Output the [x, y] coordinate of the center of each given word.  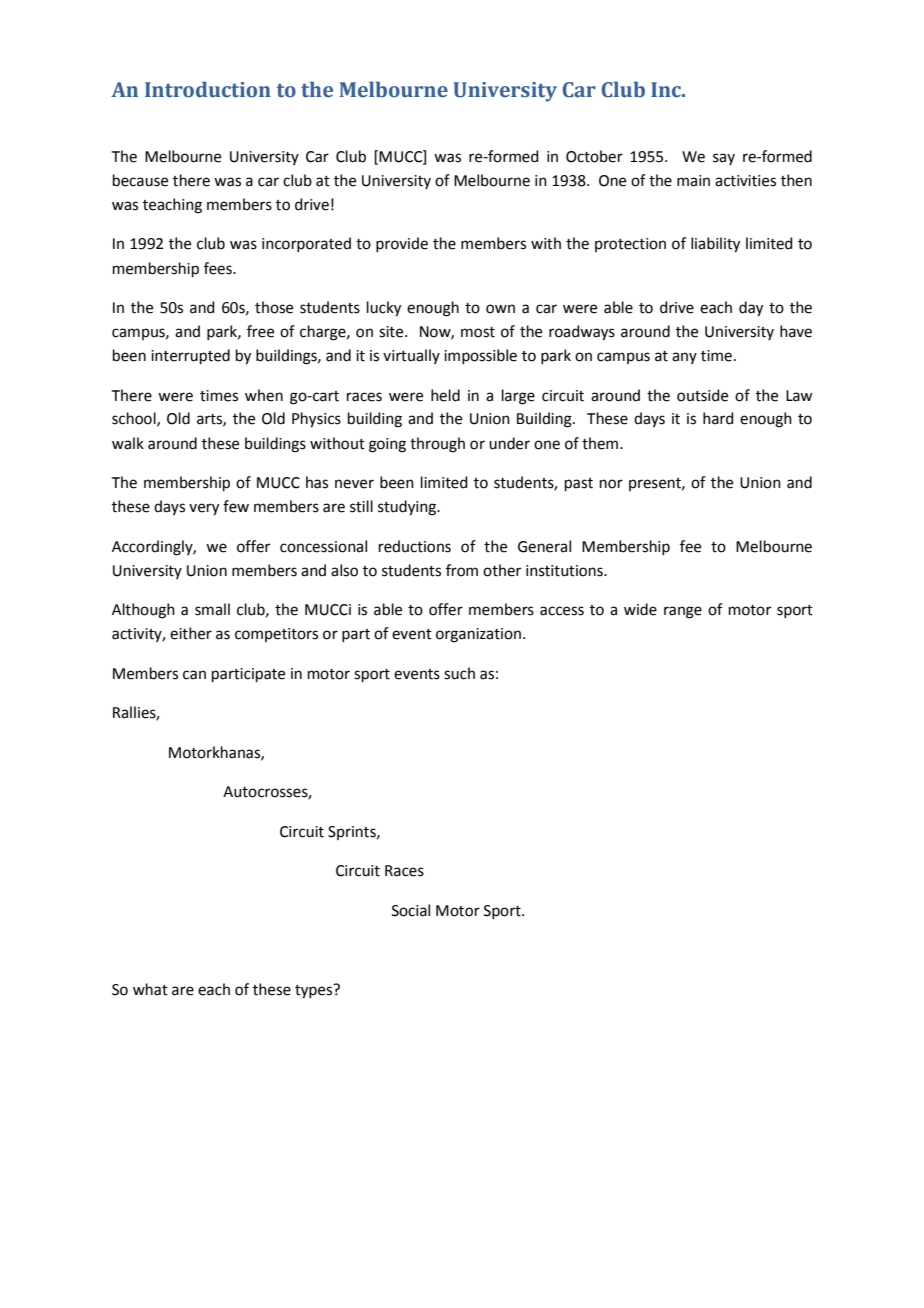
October [594, 156]
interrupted [190, 356]
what [150, 989]
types [315, 991]
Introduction [208, 89]
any [684, 358]
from [462, 570]
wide [640, 609]
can [194, 675]
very [204, 509]
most [478, 332]
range [683, 612]
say [724, 159]
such [459, 673]
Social [411, 910]
